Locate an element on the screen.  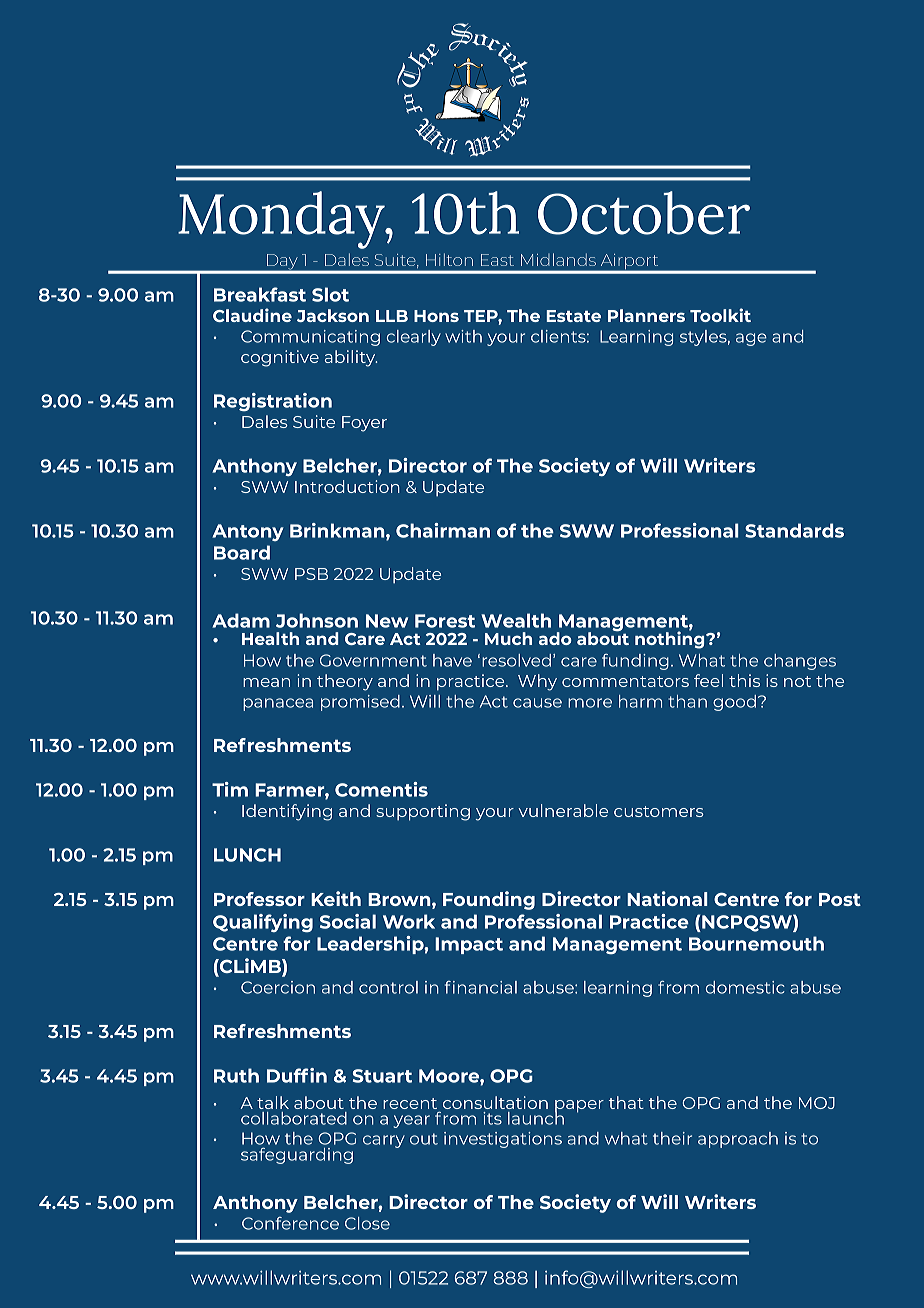
Wealth is located at coordinates (516, 620).
